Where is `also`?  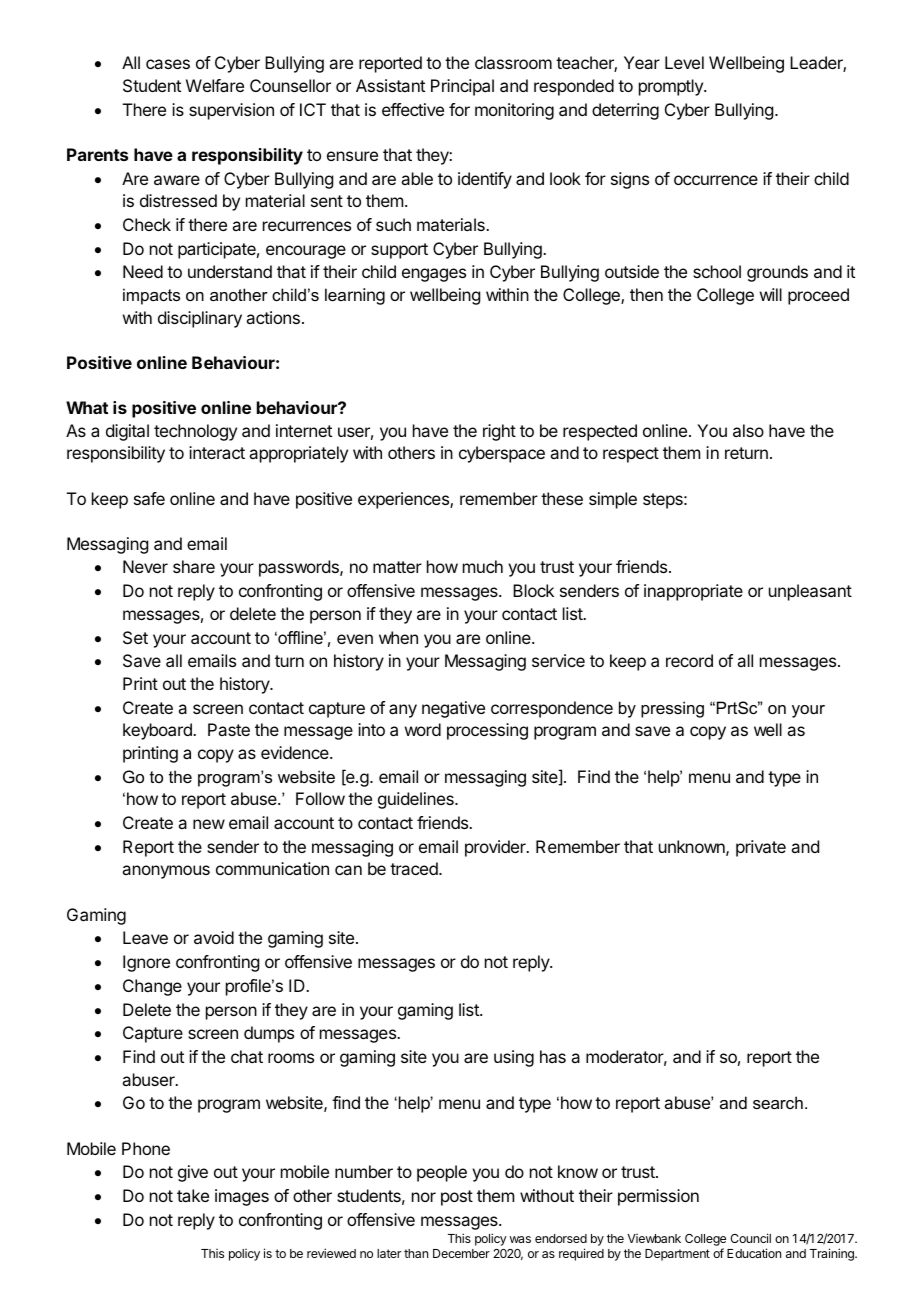 also is located at coordinates (748, 430).
